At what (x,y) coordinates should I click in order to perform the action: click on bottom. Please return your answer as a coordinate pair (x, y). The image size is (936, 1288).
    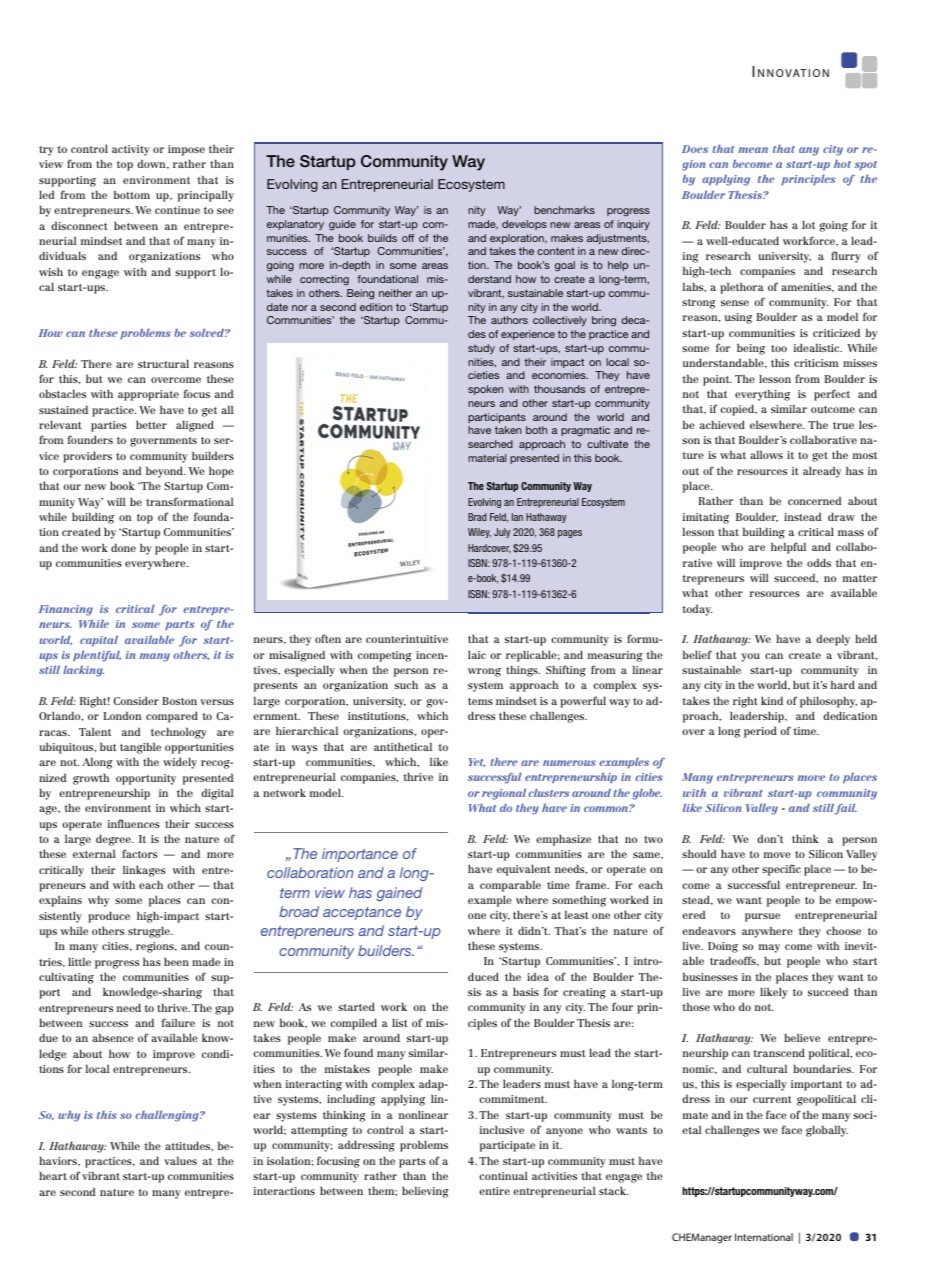
    Looking at the image, I should click on (132, 194).
